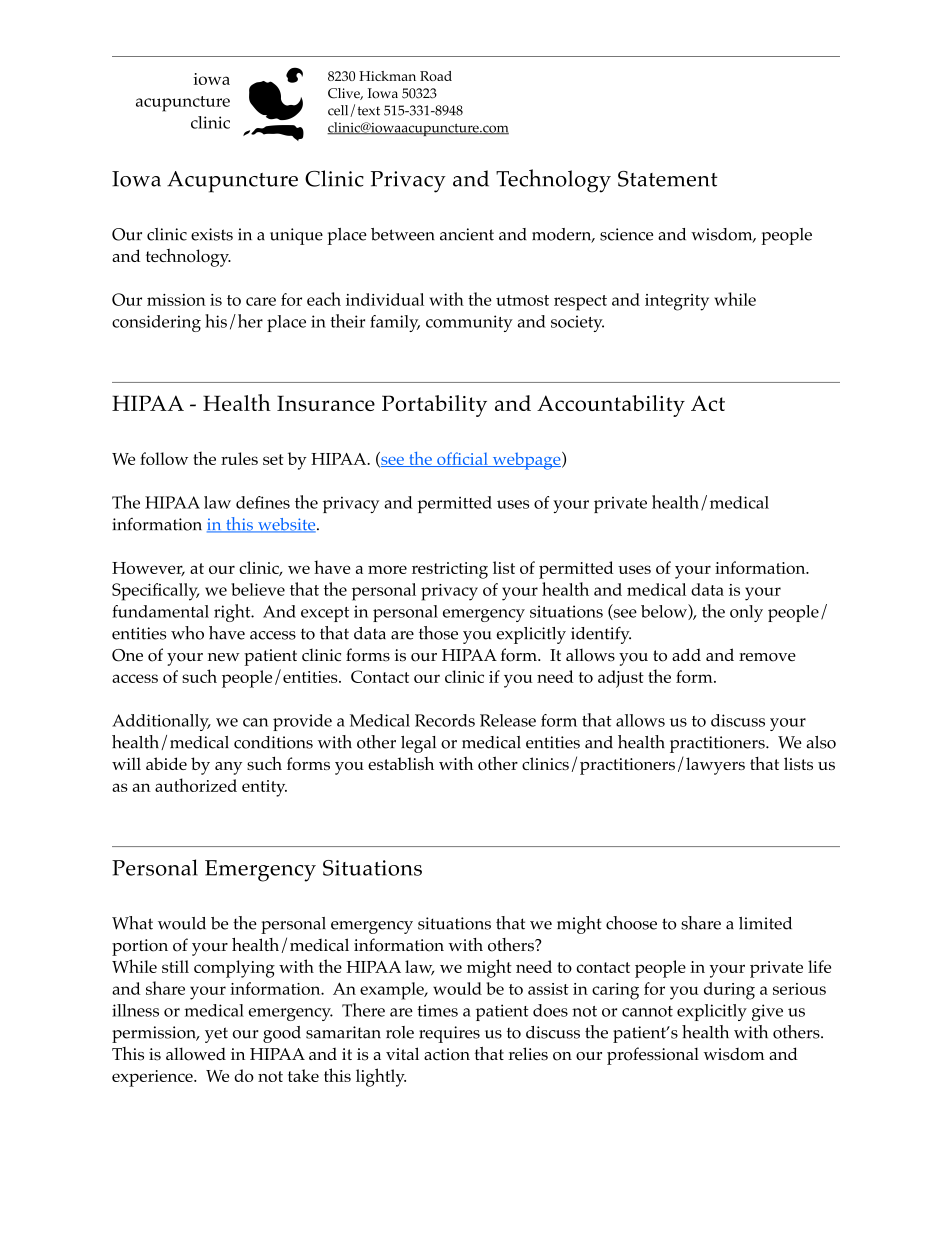 The width and height of the document is (952, 1233). What do you see at coordinates (821, 742) in the document?
I see `also` at bounding box center [821, 742].
